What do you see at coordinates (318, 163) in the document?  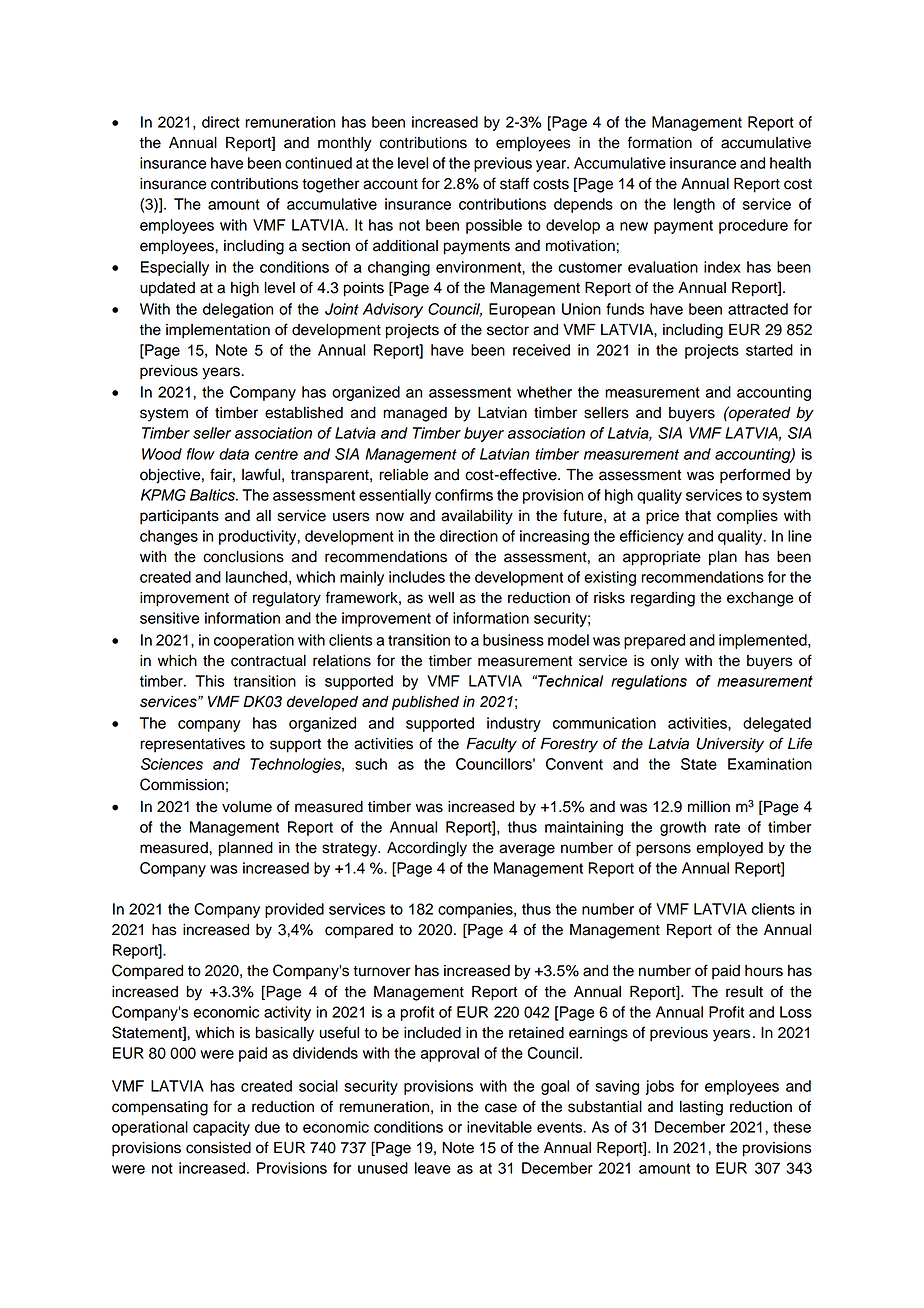 I see `continued` at bounding box center [318, 163].
